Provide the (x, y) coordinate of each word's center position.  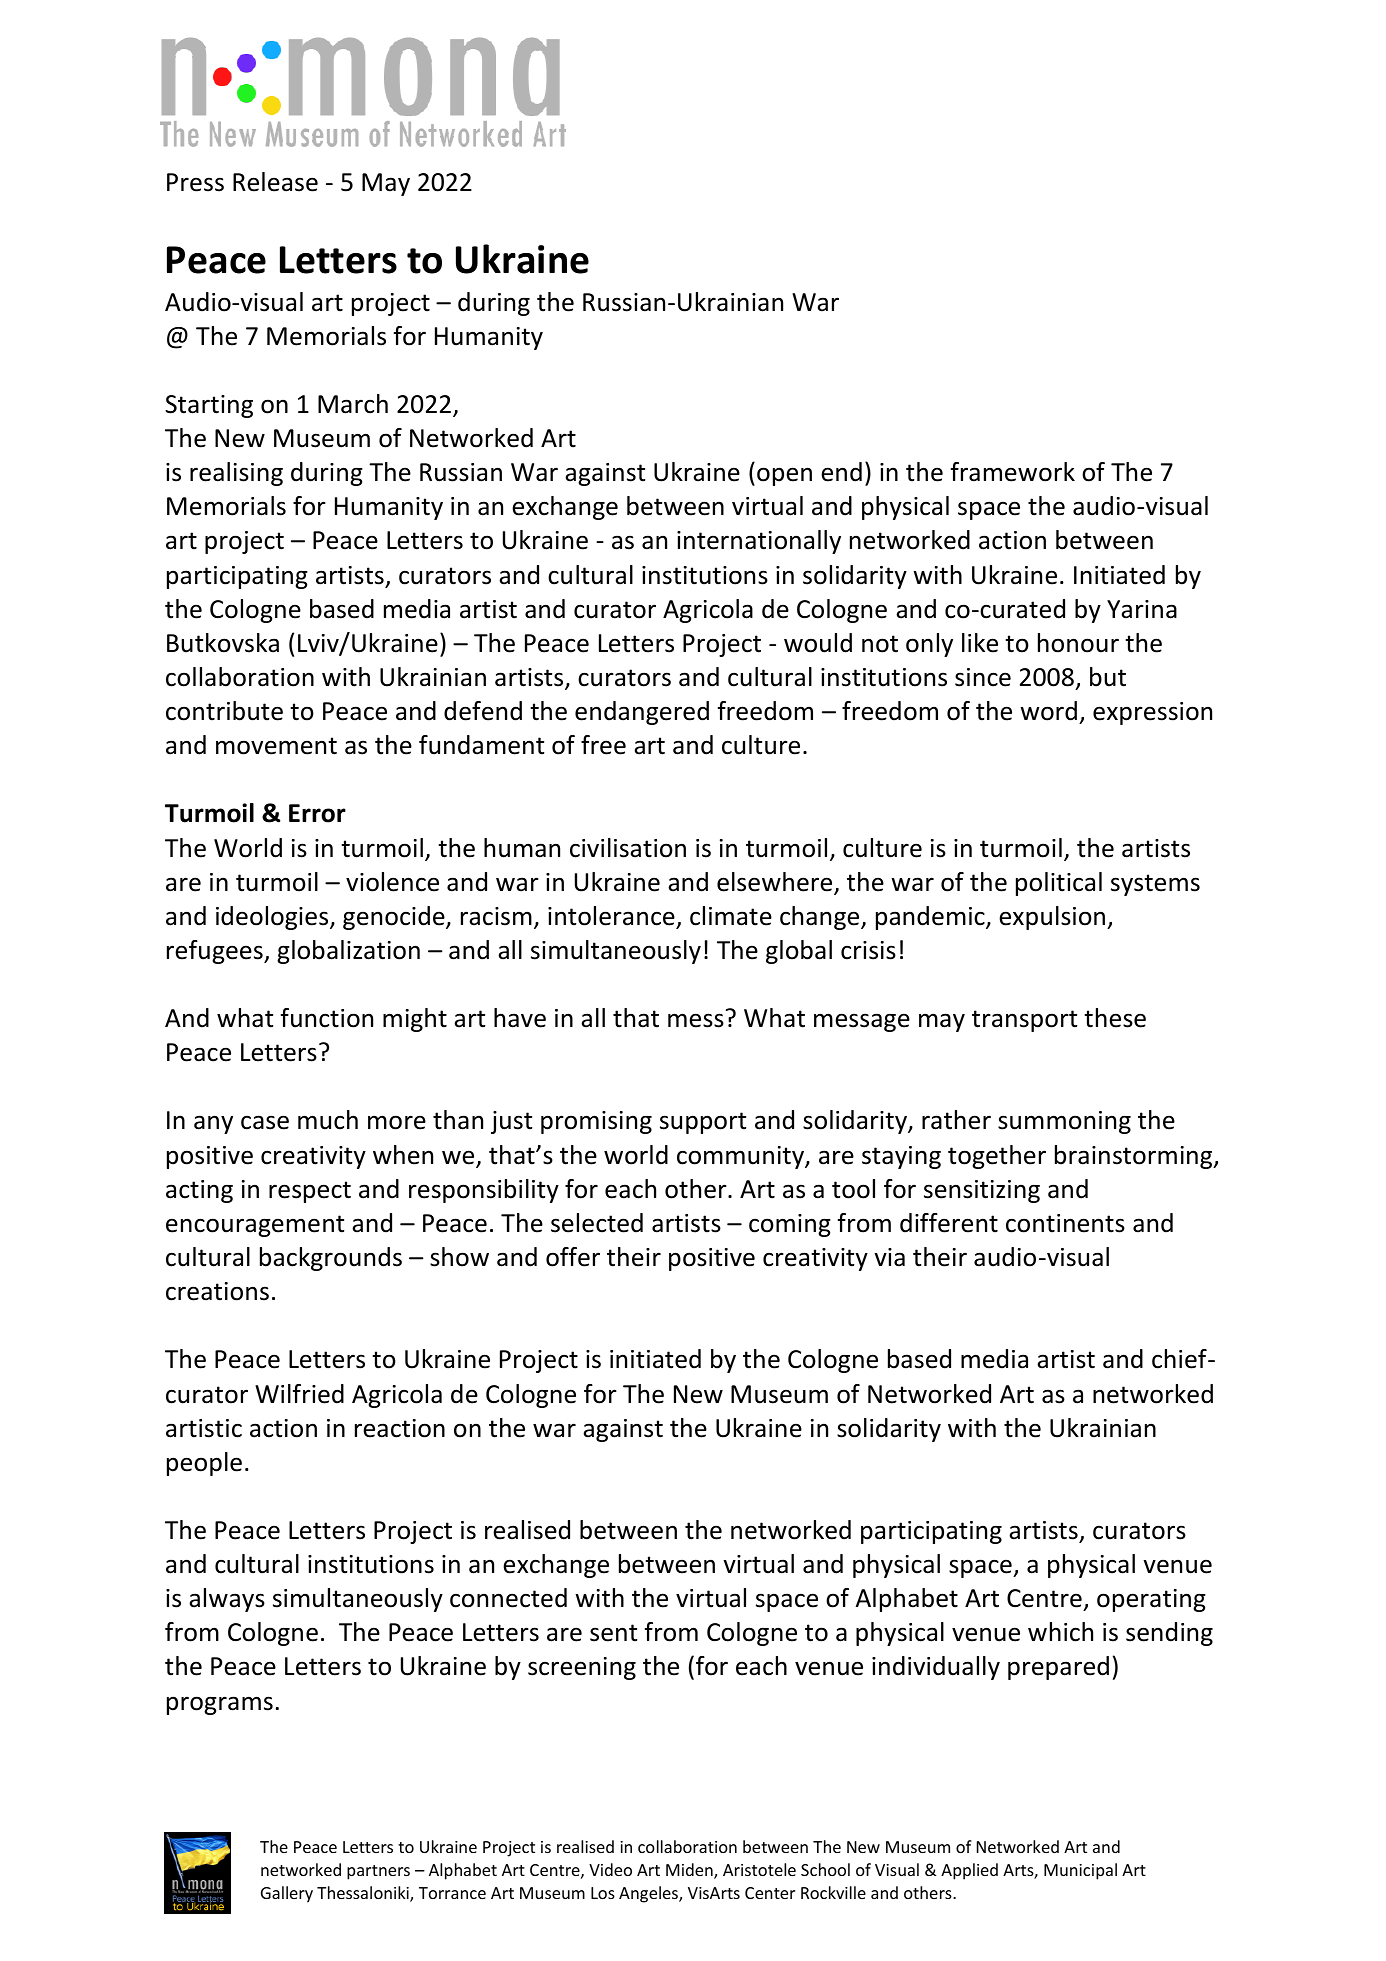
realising (236, 474)
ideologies (273, 918)
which (1060, 1632)
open (784, 476)
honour (1078, 643)
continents (1065, 1223)
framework (1013, 472)
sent (613, 1633)
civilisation (628, 848)
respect (310, 1192)
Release (275, 182)
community (741, 1157)
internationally (759, 542)
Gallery (287, 1894)
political (1059, 884)
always (227, 1600)
